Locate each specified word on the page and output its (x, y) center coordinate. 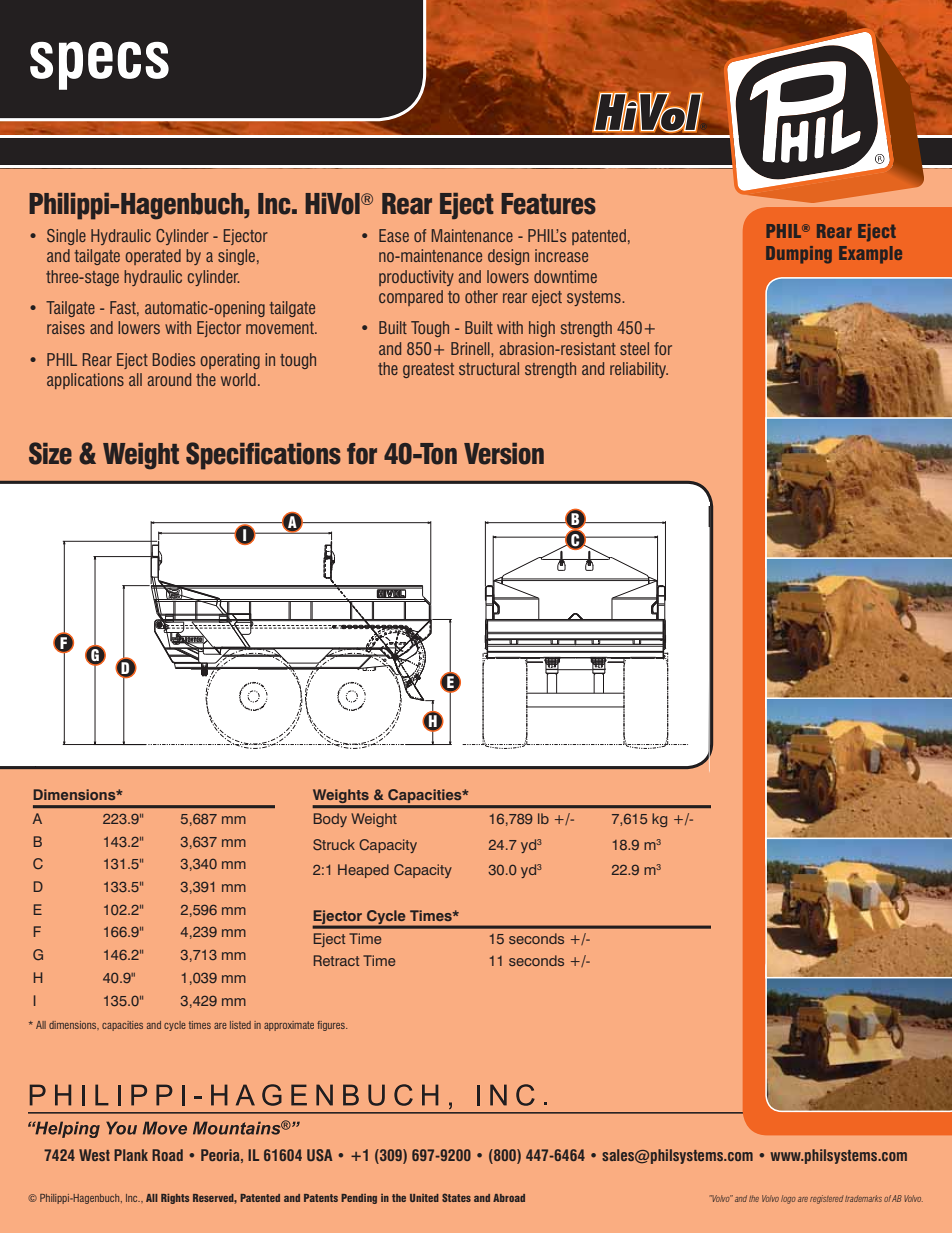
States (456, 1197)
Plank (131, 1155)
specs (99, 66)
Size (50, 453)
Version (504, 454)
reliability (639, 370)
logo (788, 1199)
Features (548, 204)
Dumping (799, 255)
